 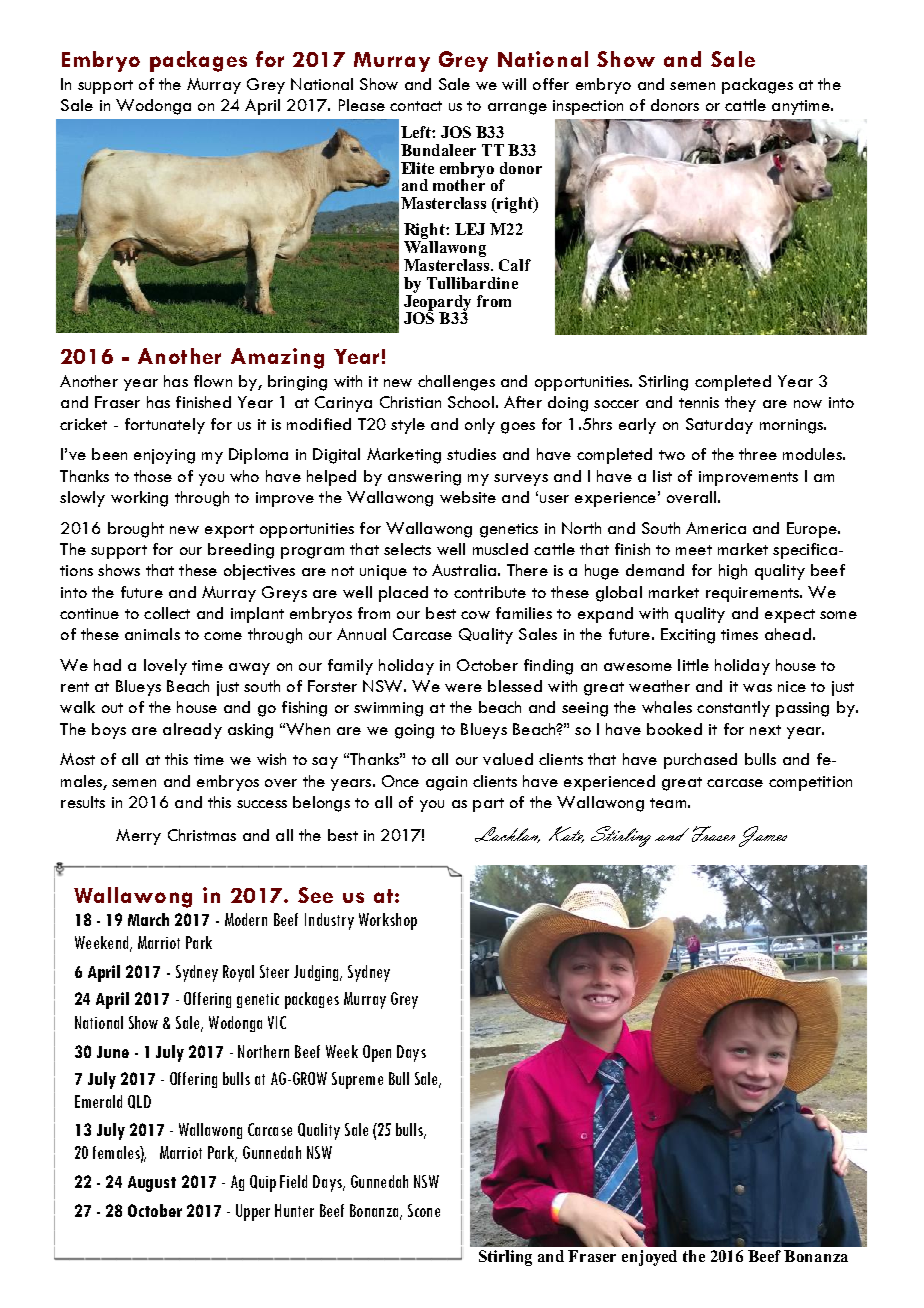 I want to click on August, so click(x=152, y=1184).
